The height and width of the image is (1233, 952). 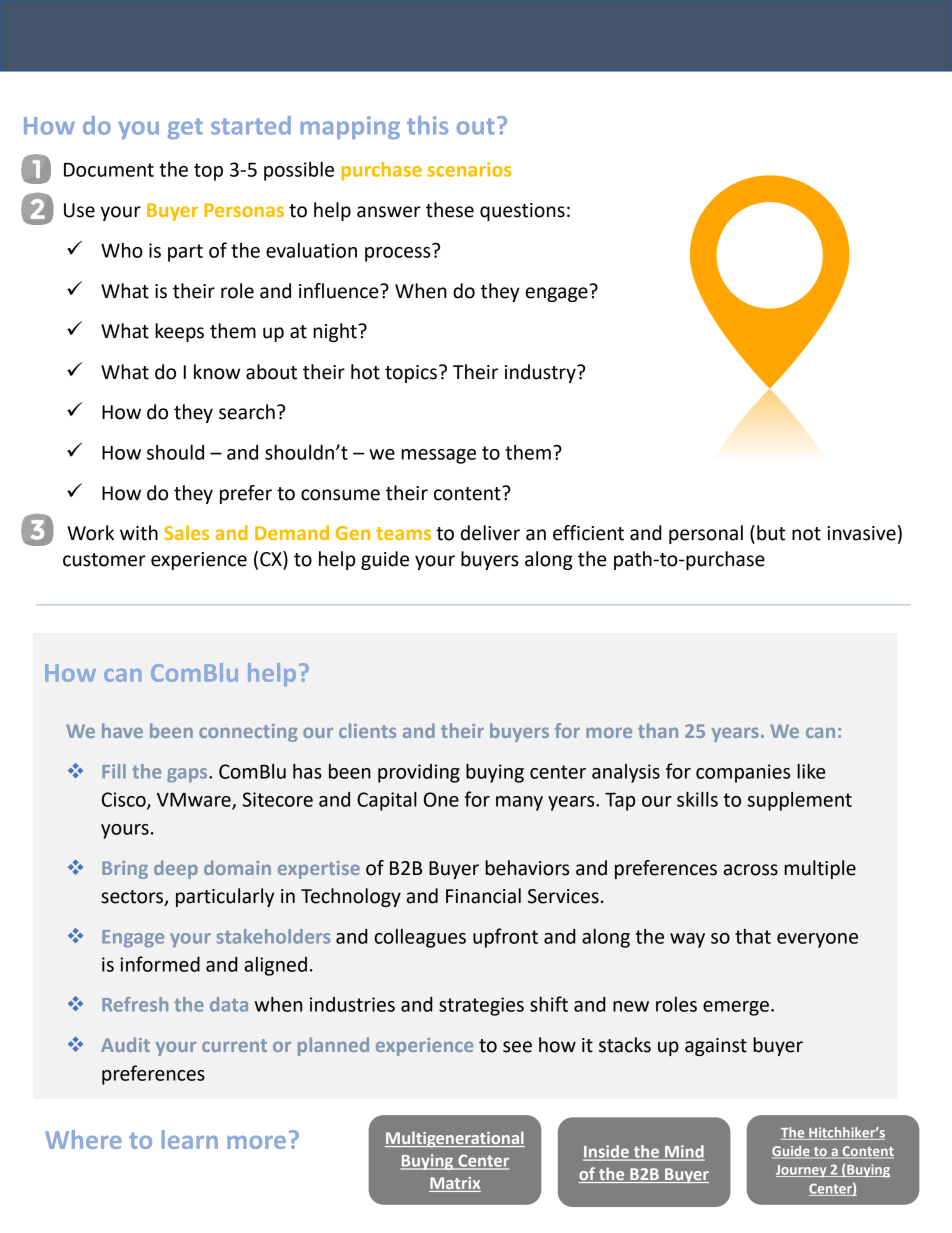 What do you see at coordinates (125, 800) in the image?
I see `Cisco` at bounding box center [125, 800].
